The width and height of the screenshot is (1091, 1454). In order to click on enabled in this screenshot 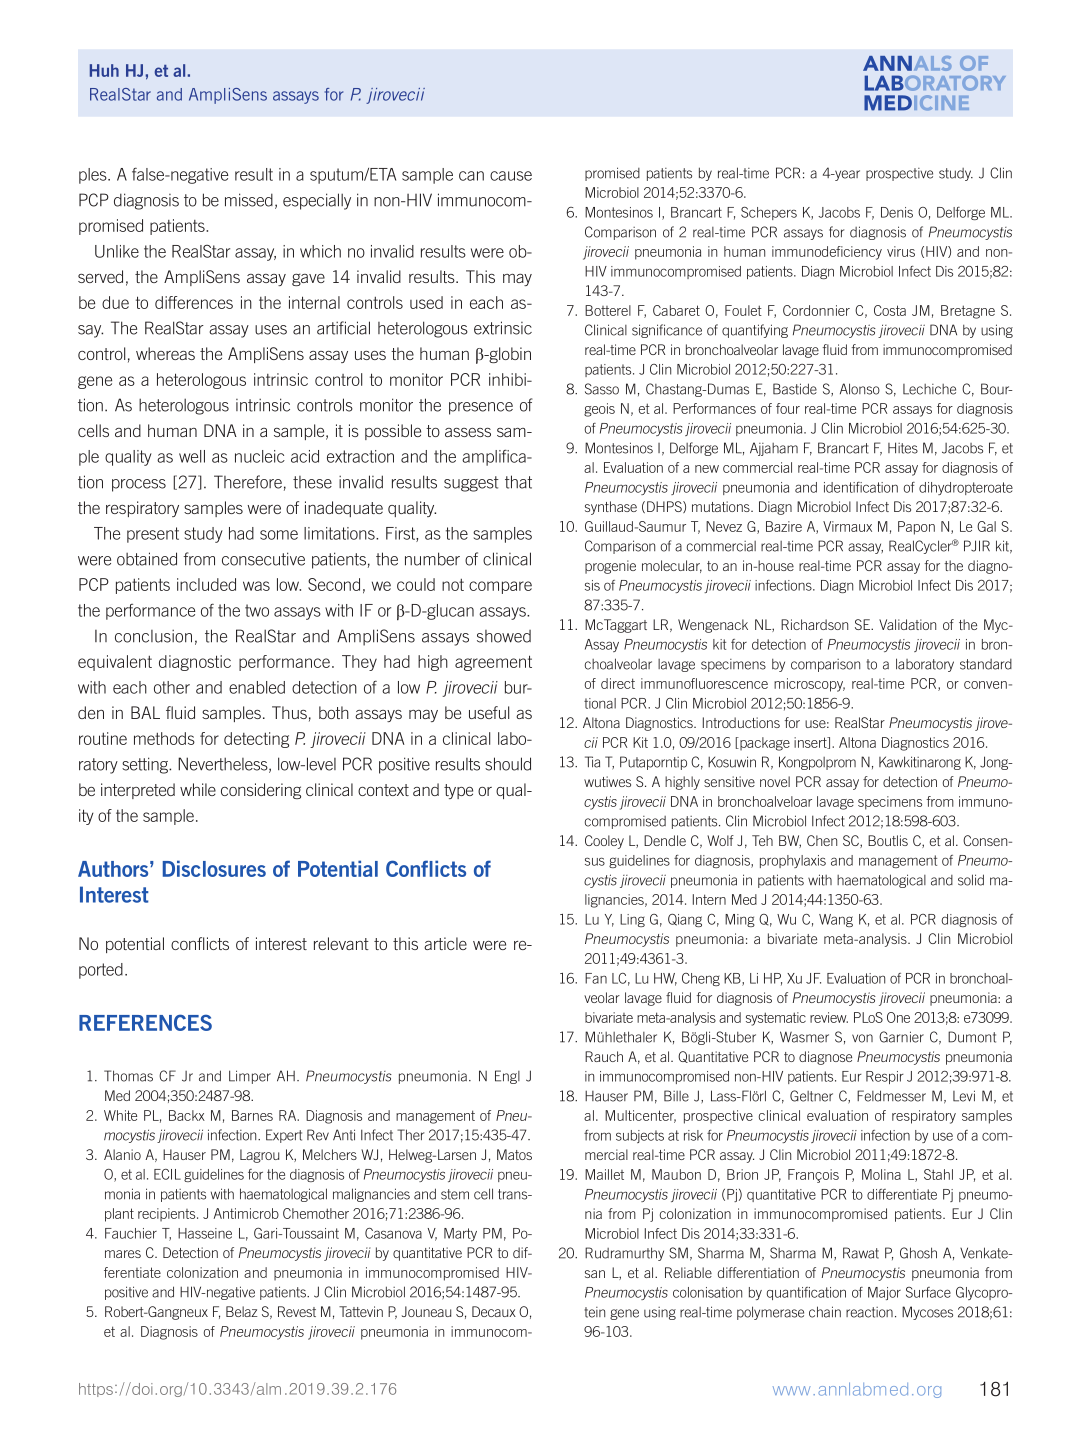, I will do `click(257, 687)`.
